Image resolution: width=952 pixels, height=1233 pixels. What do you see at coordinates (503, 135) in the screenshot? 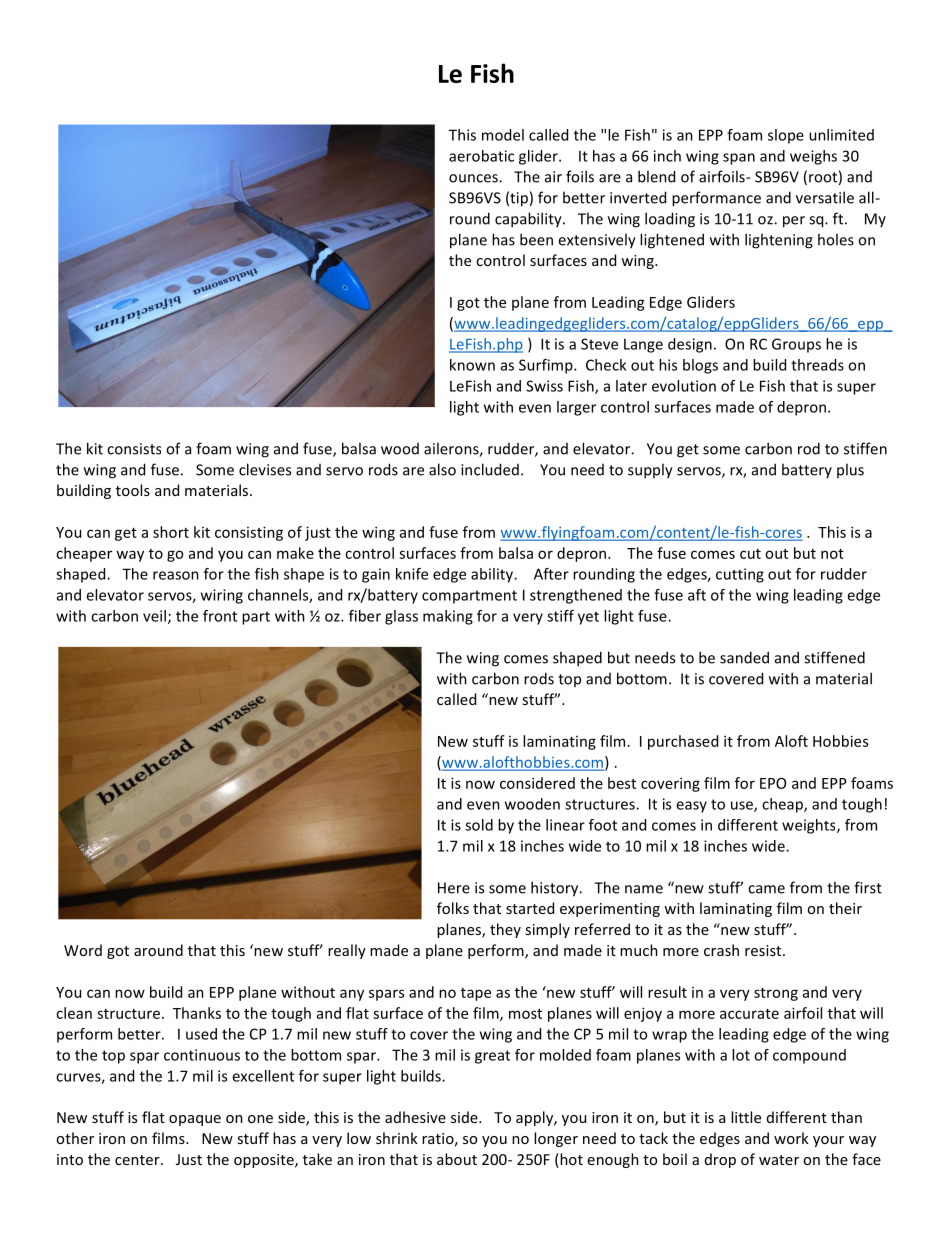
I see `model` at bounding box center [503, 135].
